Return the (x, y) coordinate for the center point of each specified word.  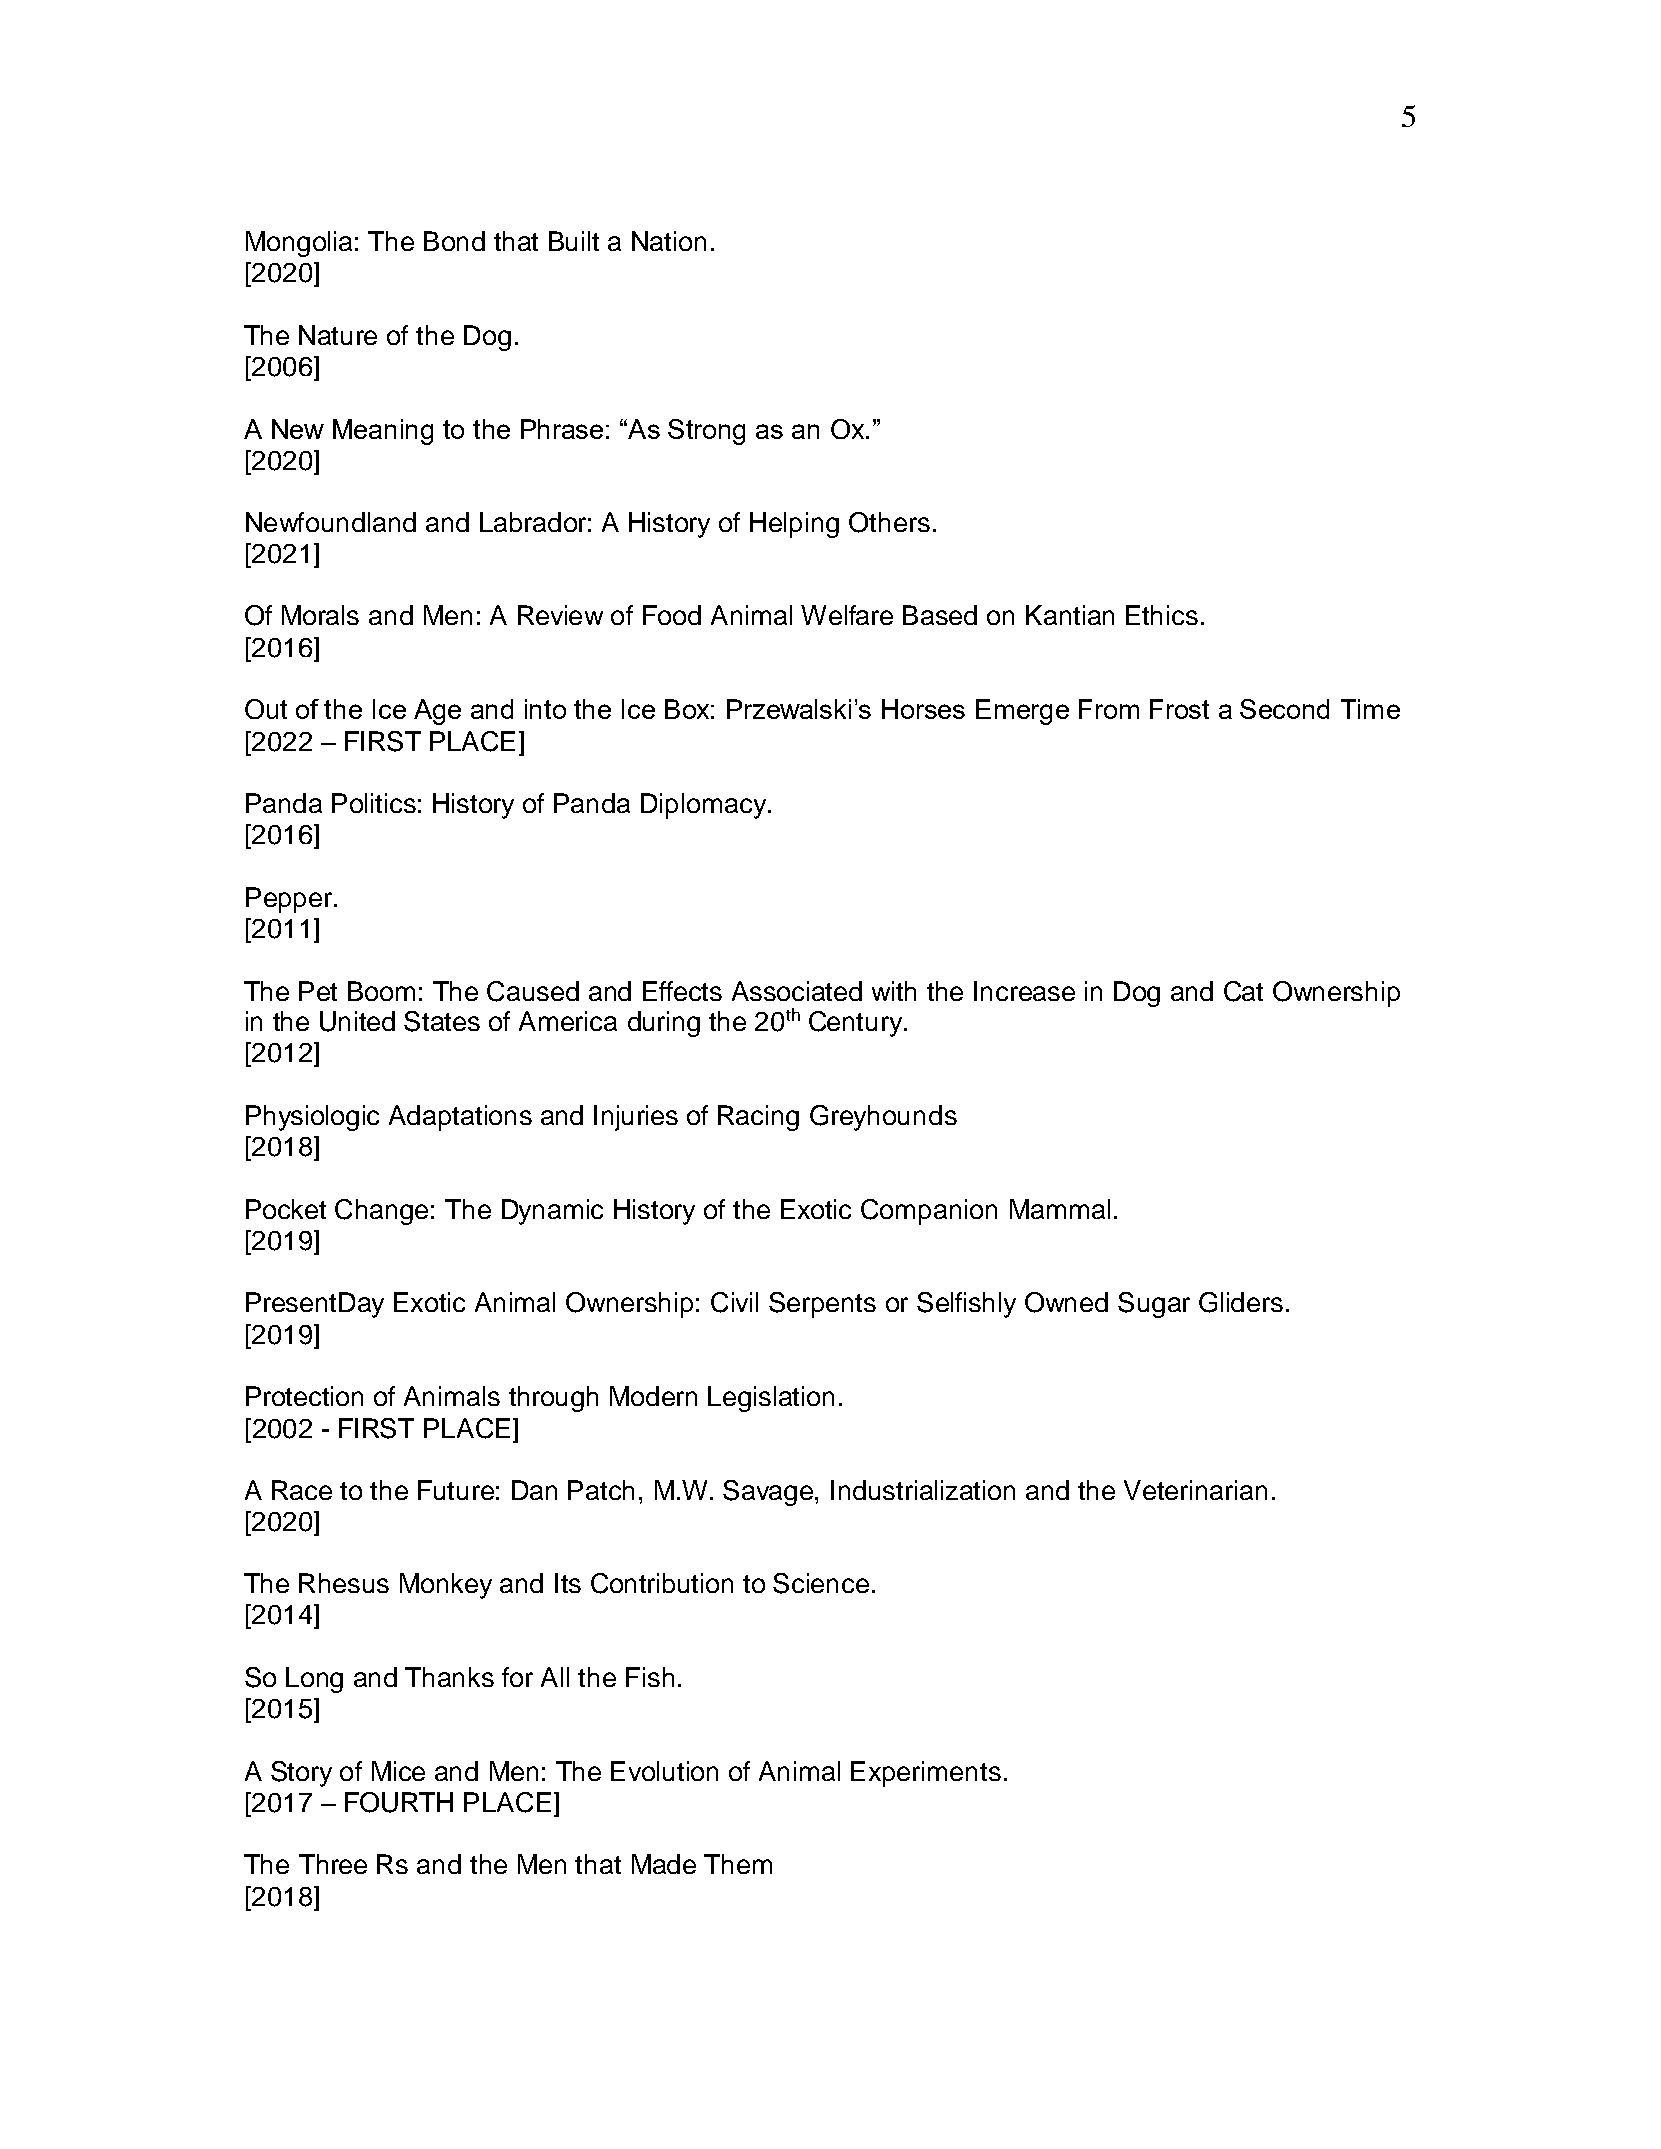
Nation (669, 241)
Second (1284, 709)
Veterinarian (1195, 1490)
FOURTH (399, 1802)
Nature (338, 335)
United (357, 1021)
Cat (1243, 991)
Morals (320, 615)
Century (857, 1024)
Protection (304, 1396)
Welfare (847, 615)
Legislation (771, 1399)
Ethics (1162, 615)
